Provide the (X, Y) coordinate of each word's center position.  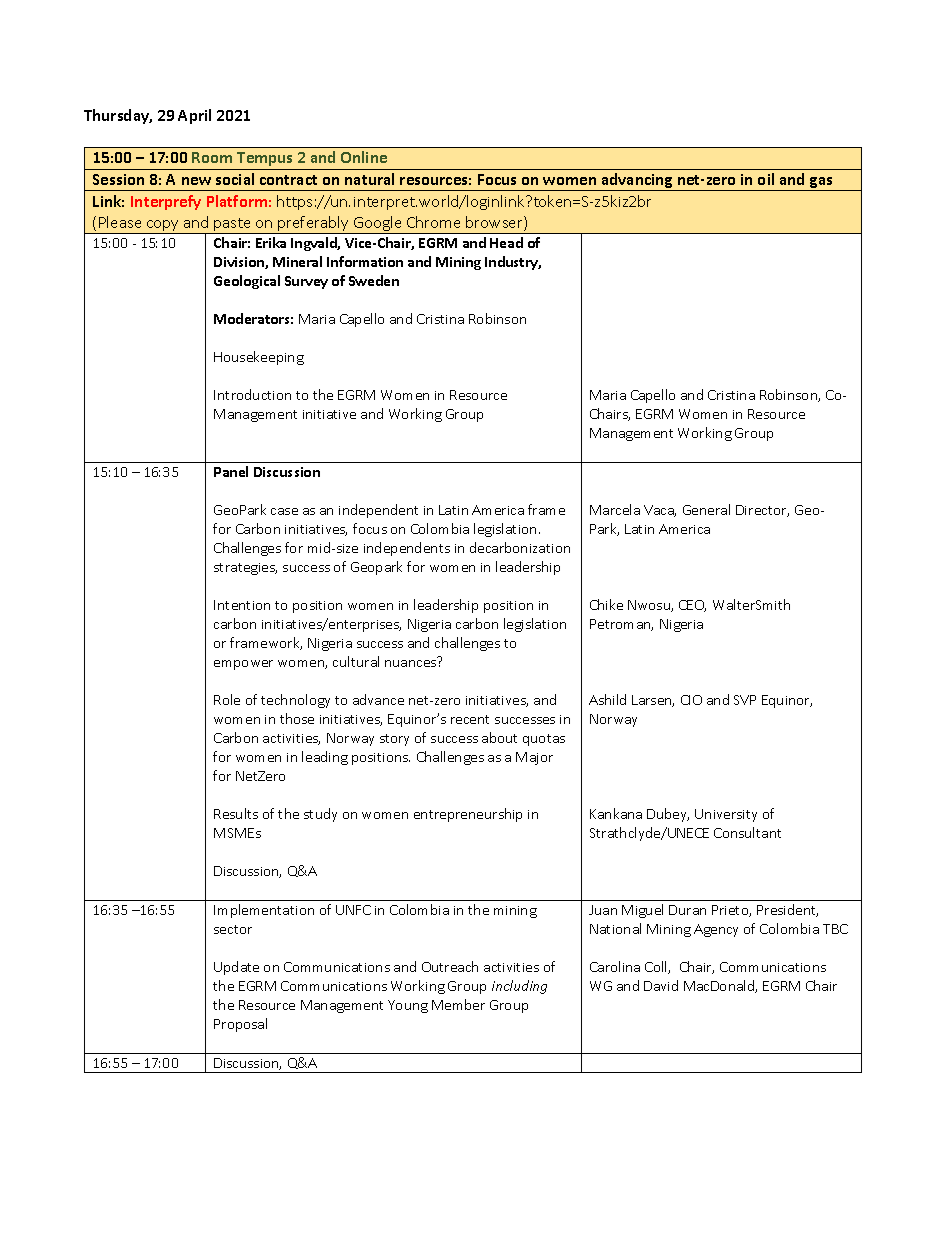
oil (766, 179)
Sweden (374, 280)
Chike (606, 604)
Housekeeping (259, 358)
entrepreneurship (468, 815)
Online (364, 157)
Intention (242, 605)
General (706, 509)
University (726, 815)
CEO (692, 606)
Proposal (240, 1025)
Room (212, 157)
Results (236, 813)
